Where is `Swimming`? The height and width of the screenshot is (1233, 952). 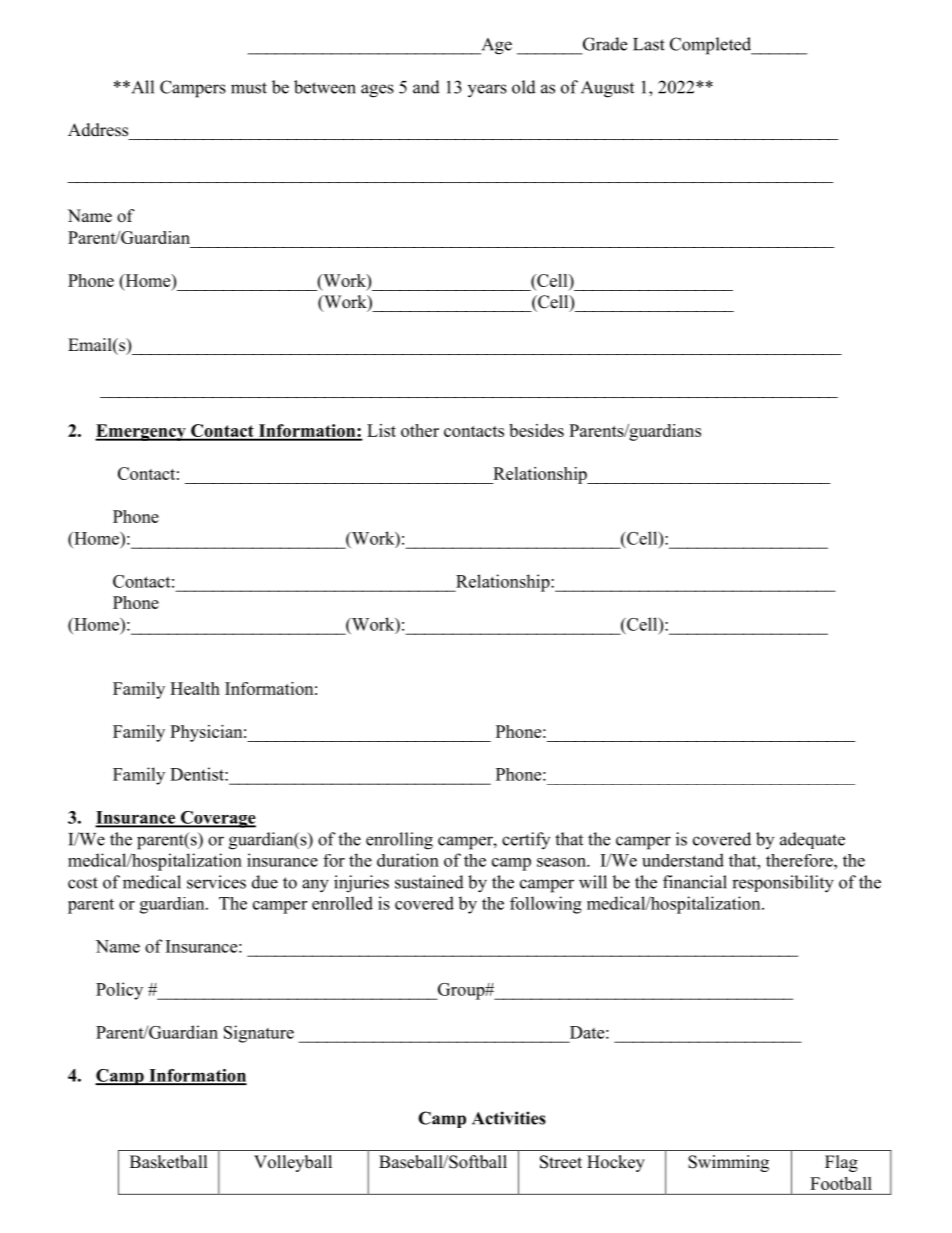 Swimming is located at coordinates (728, 1163).
